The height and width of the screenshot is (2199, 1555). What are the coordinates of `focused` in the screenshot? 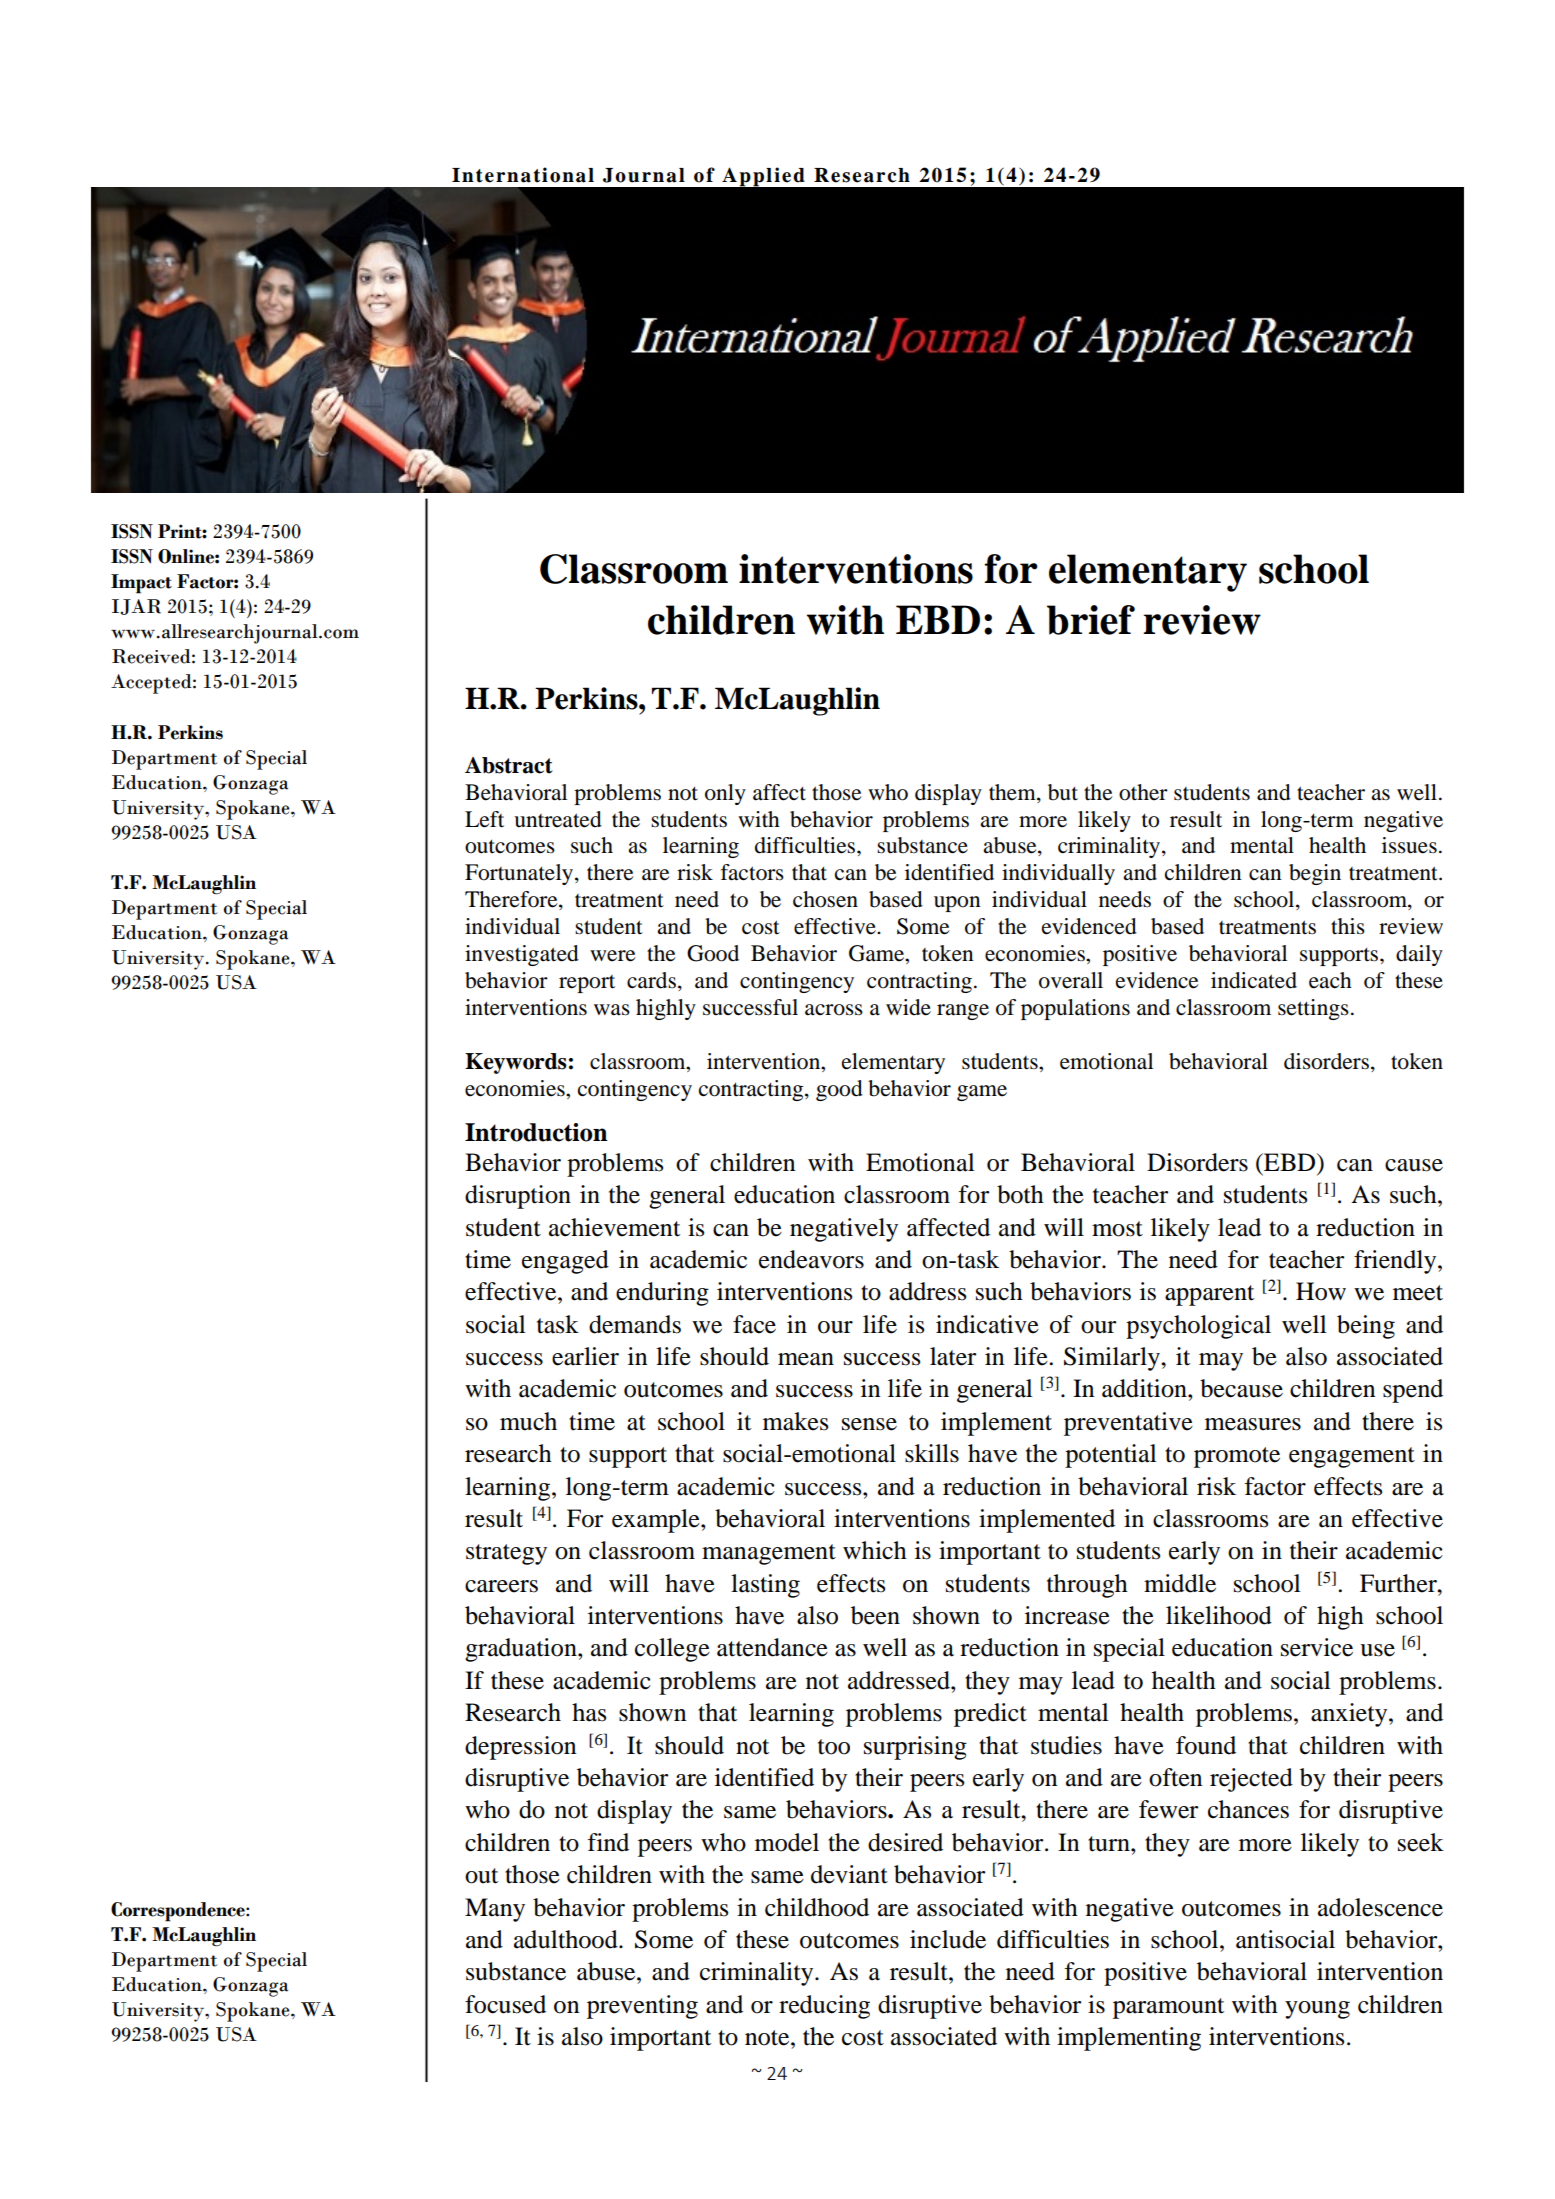 It's located at (505, 2004).
